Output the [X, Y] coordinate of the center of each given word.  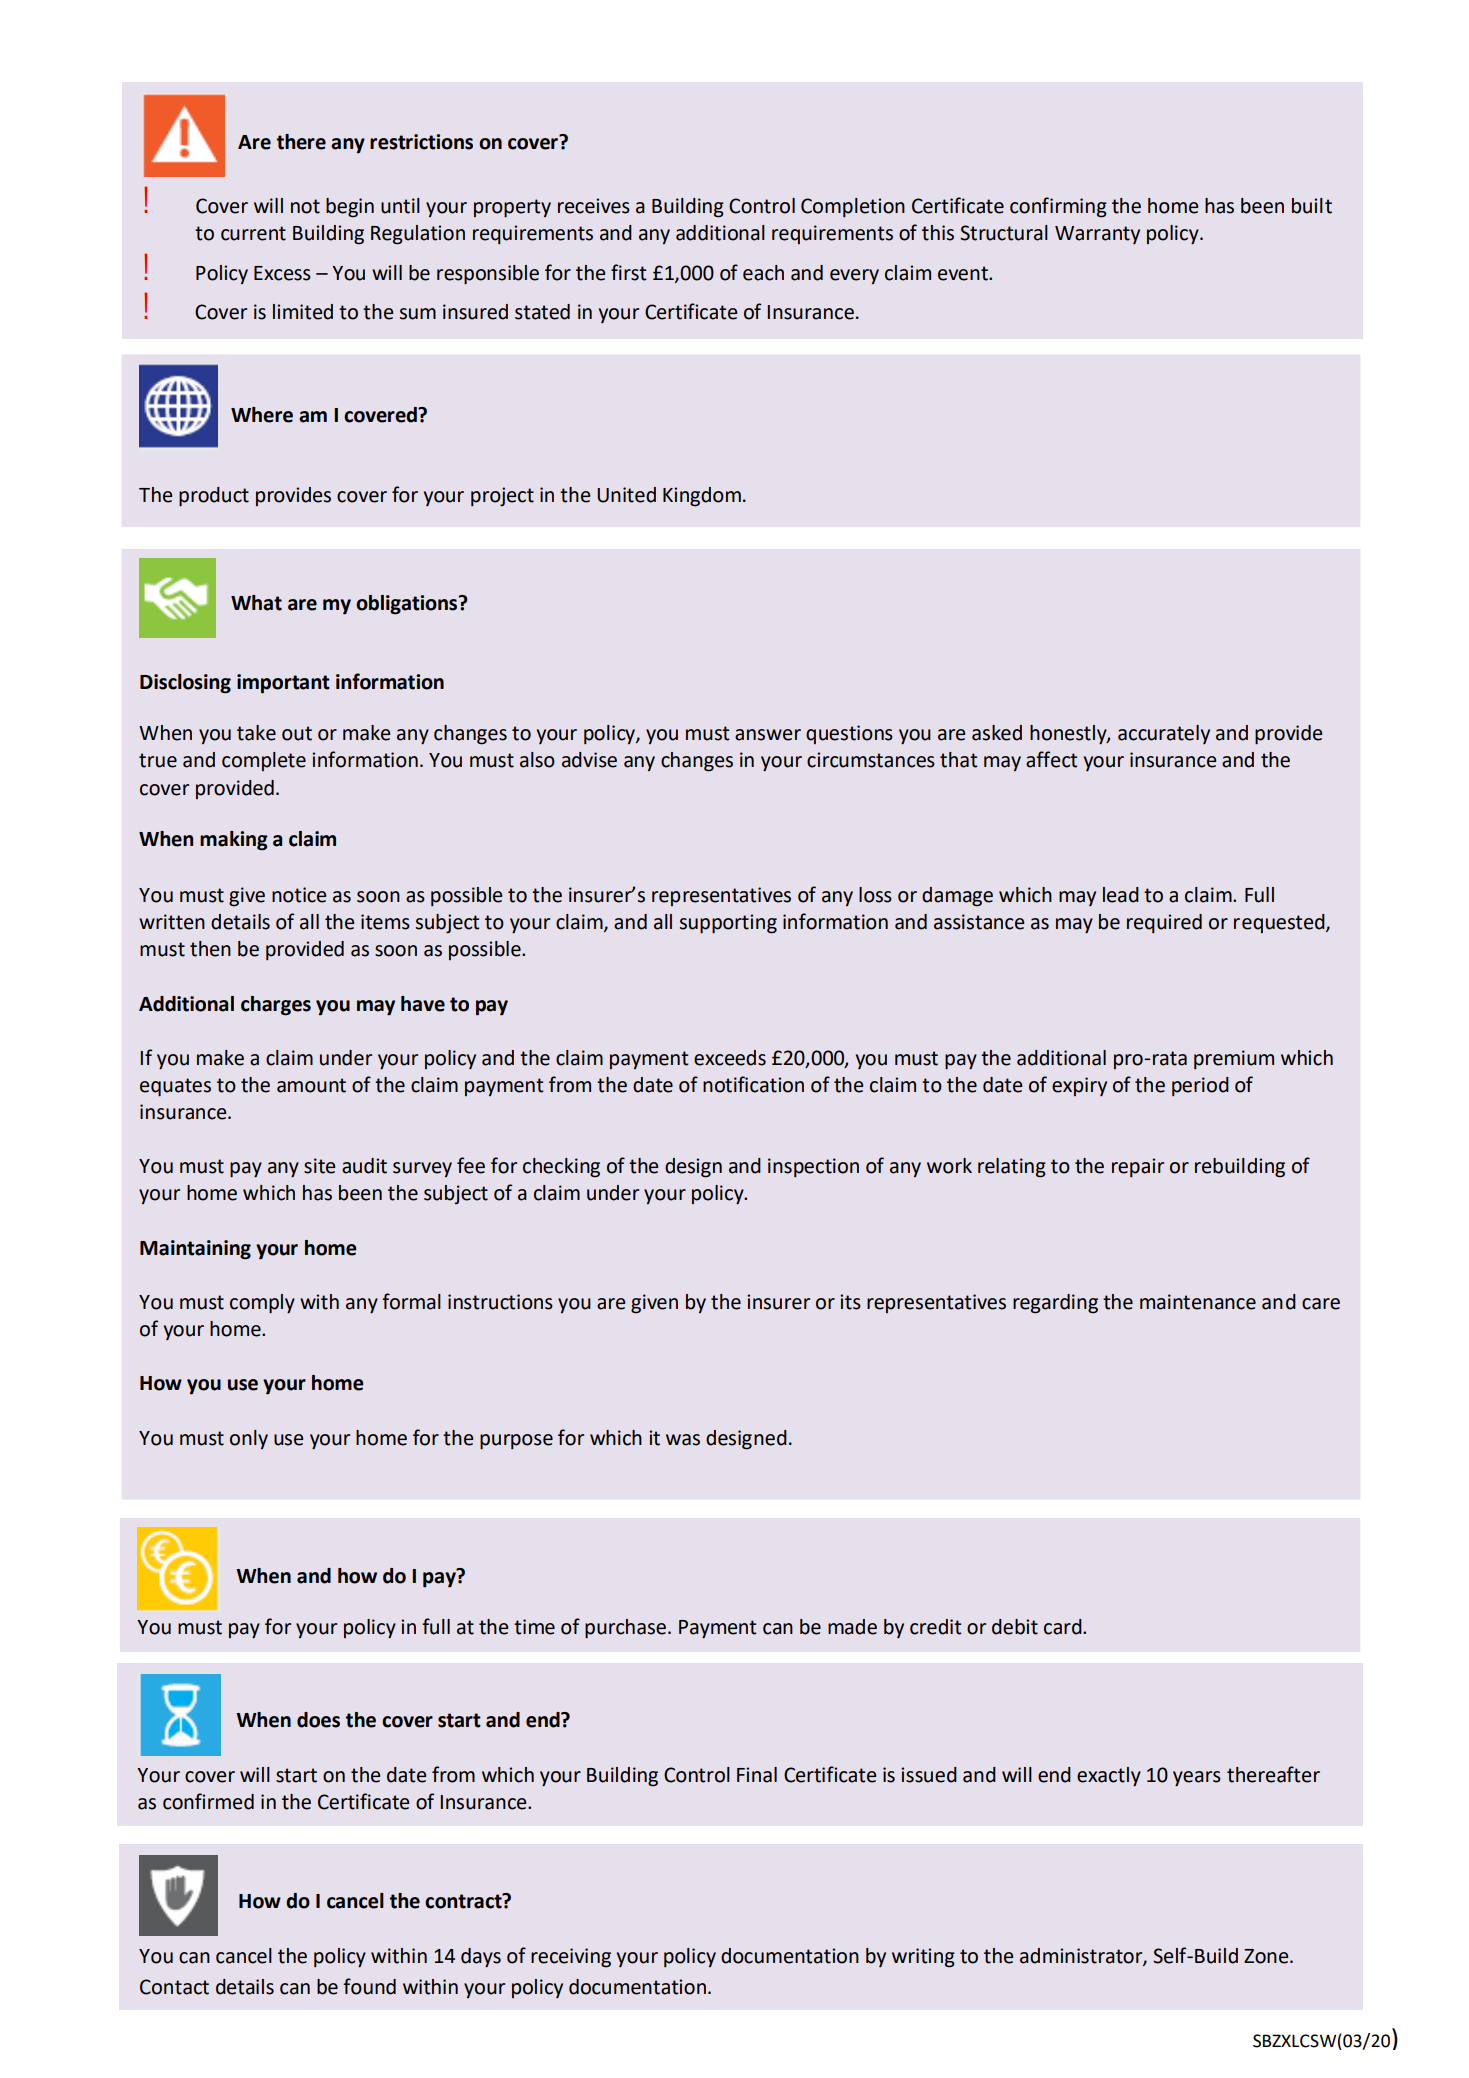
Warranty [1097, 235]
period [1200, 1086]
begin [350, 208]
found [369, 1986]
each [763, 273]
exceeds [730, 1058]
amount [311, 1085]
